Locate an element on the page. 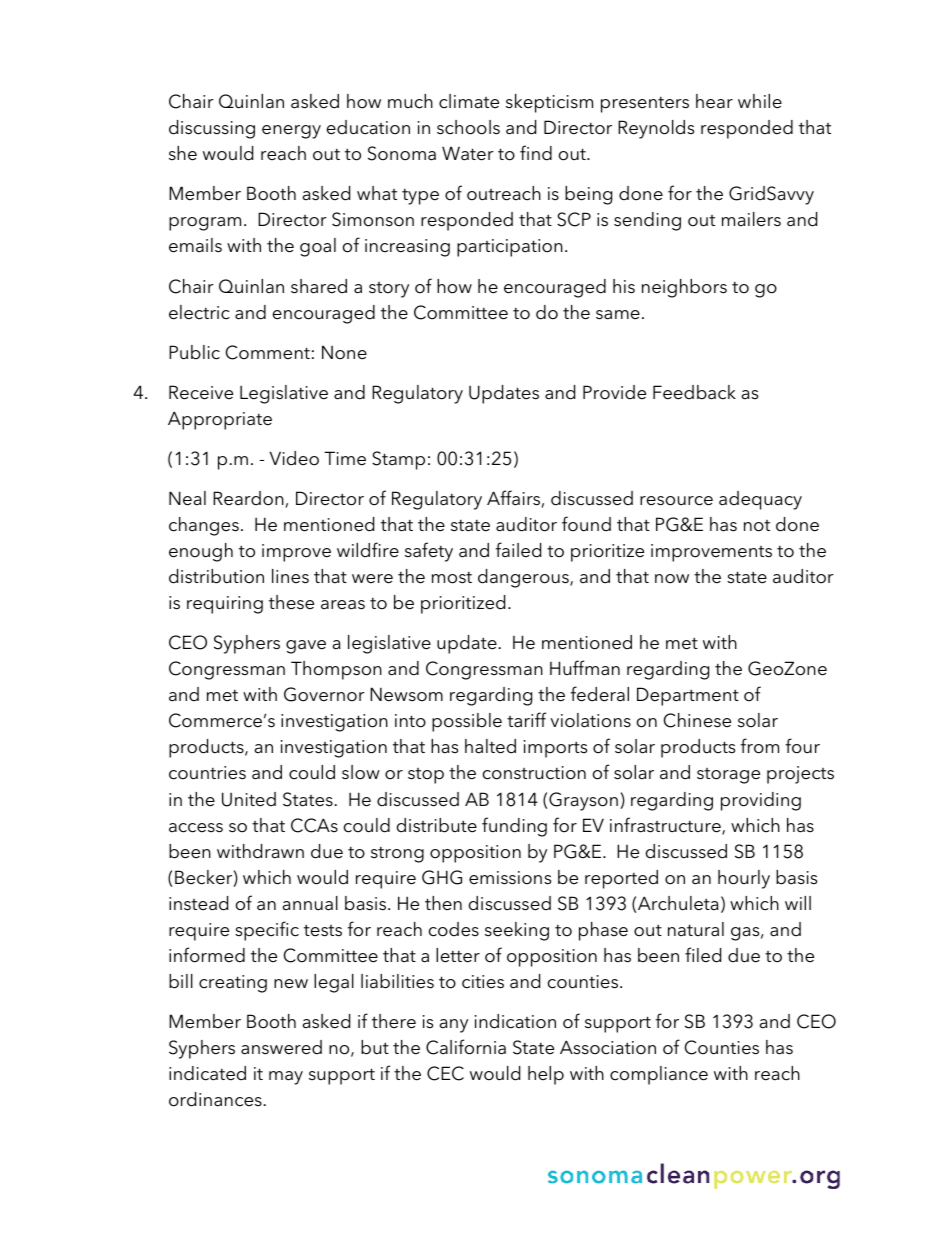  schools is located at coordinates (468, 127).
